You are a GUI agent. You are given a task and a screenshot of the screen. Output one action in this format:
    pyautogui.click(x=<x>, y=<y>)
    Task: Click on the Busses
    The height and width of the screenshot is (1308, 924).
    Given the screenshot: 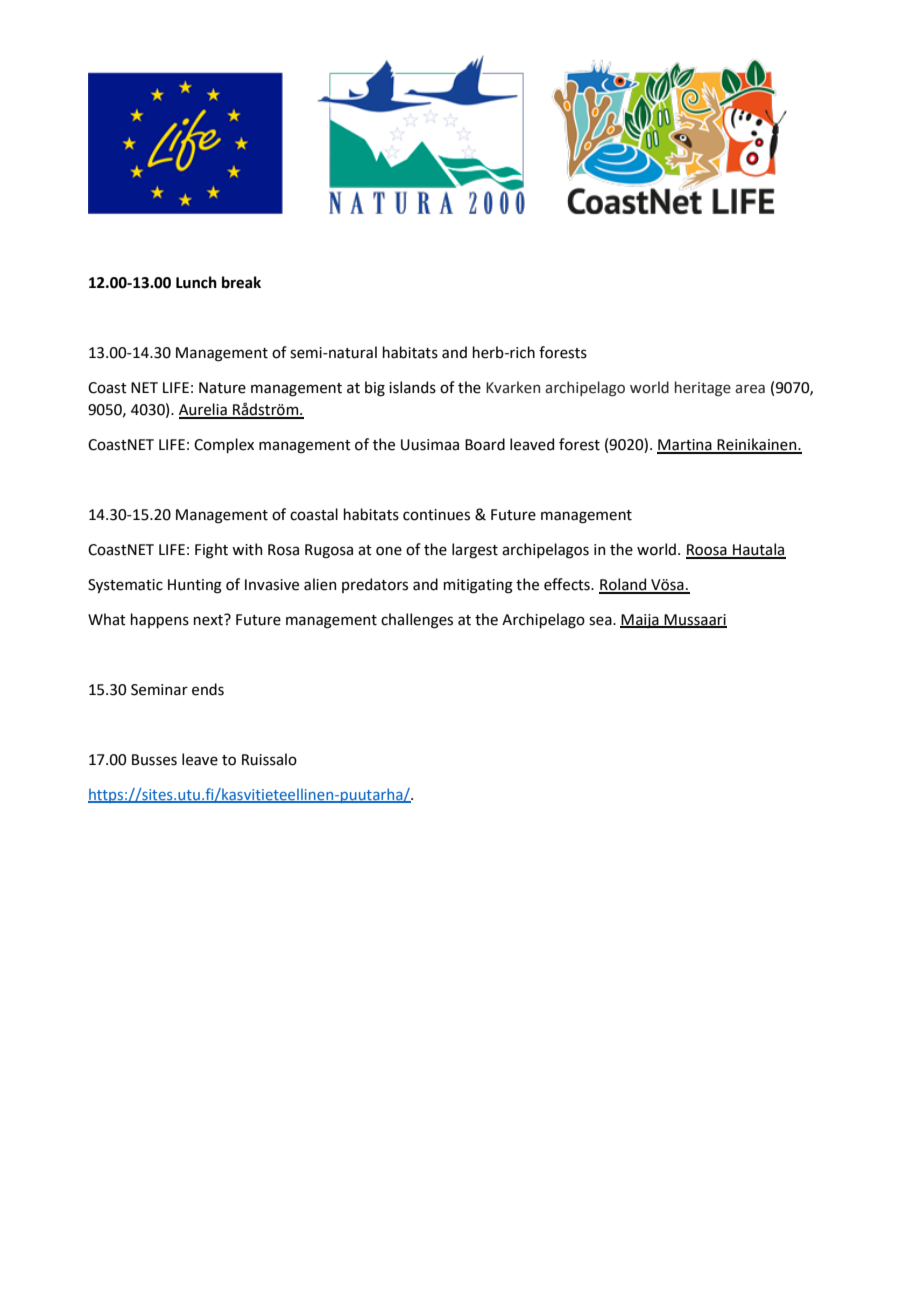 What is the action you would take?
    pyautogui.click(x=154, y=760)
